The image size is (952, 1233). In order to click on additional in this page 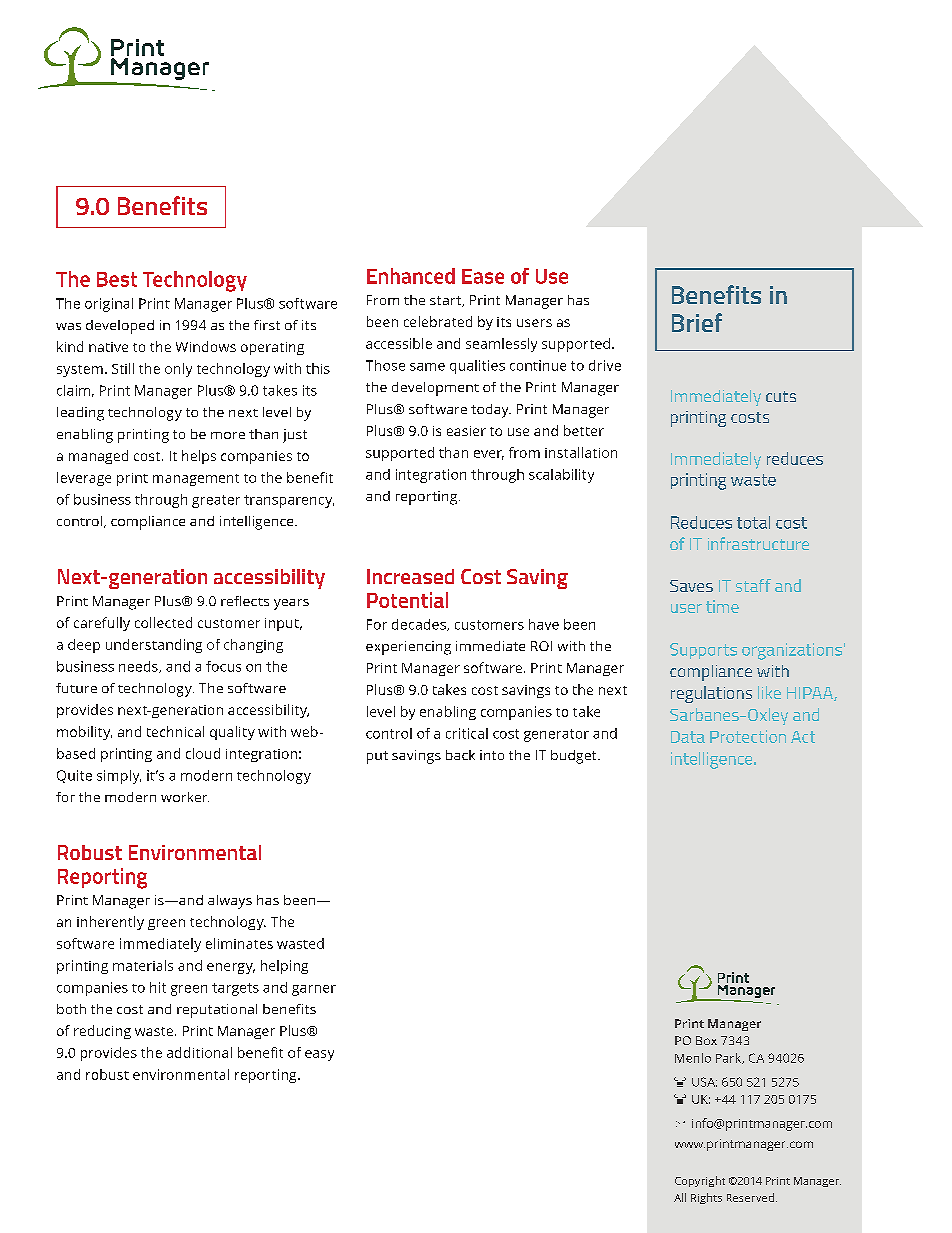, I will do `click(199, 1052)`.
